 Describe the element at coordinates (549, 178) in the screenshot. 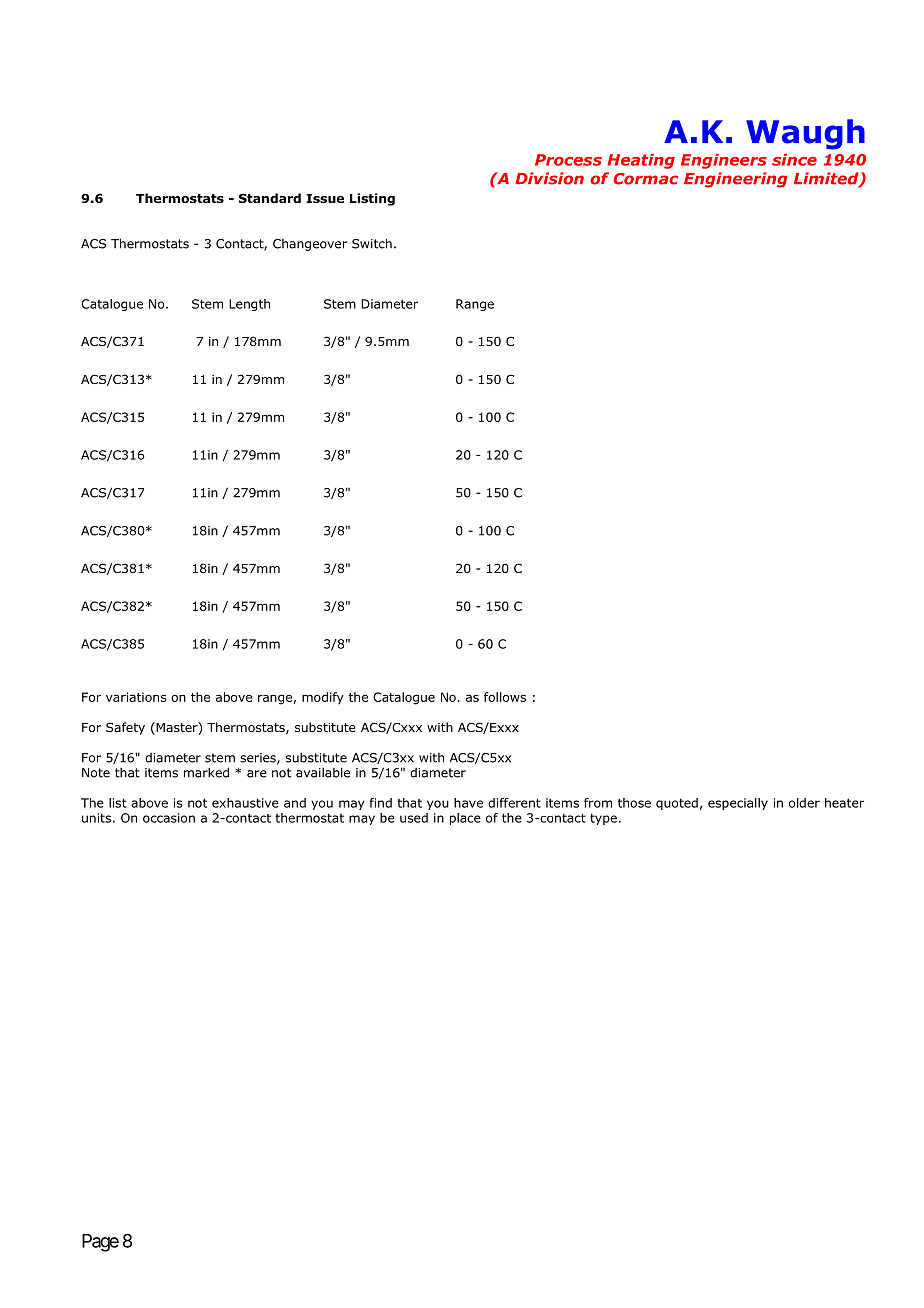

I see `Division` at that location.
